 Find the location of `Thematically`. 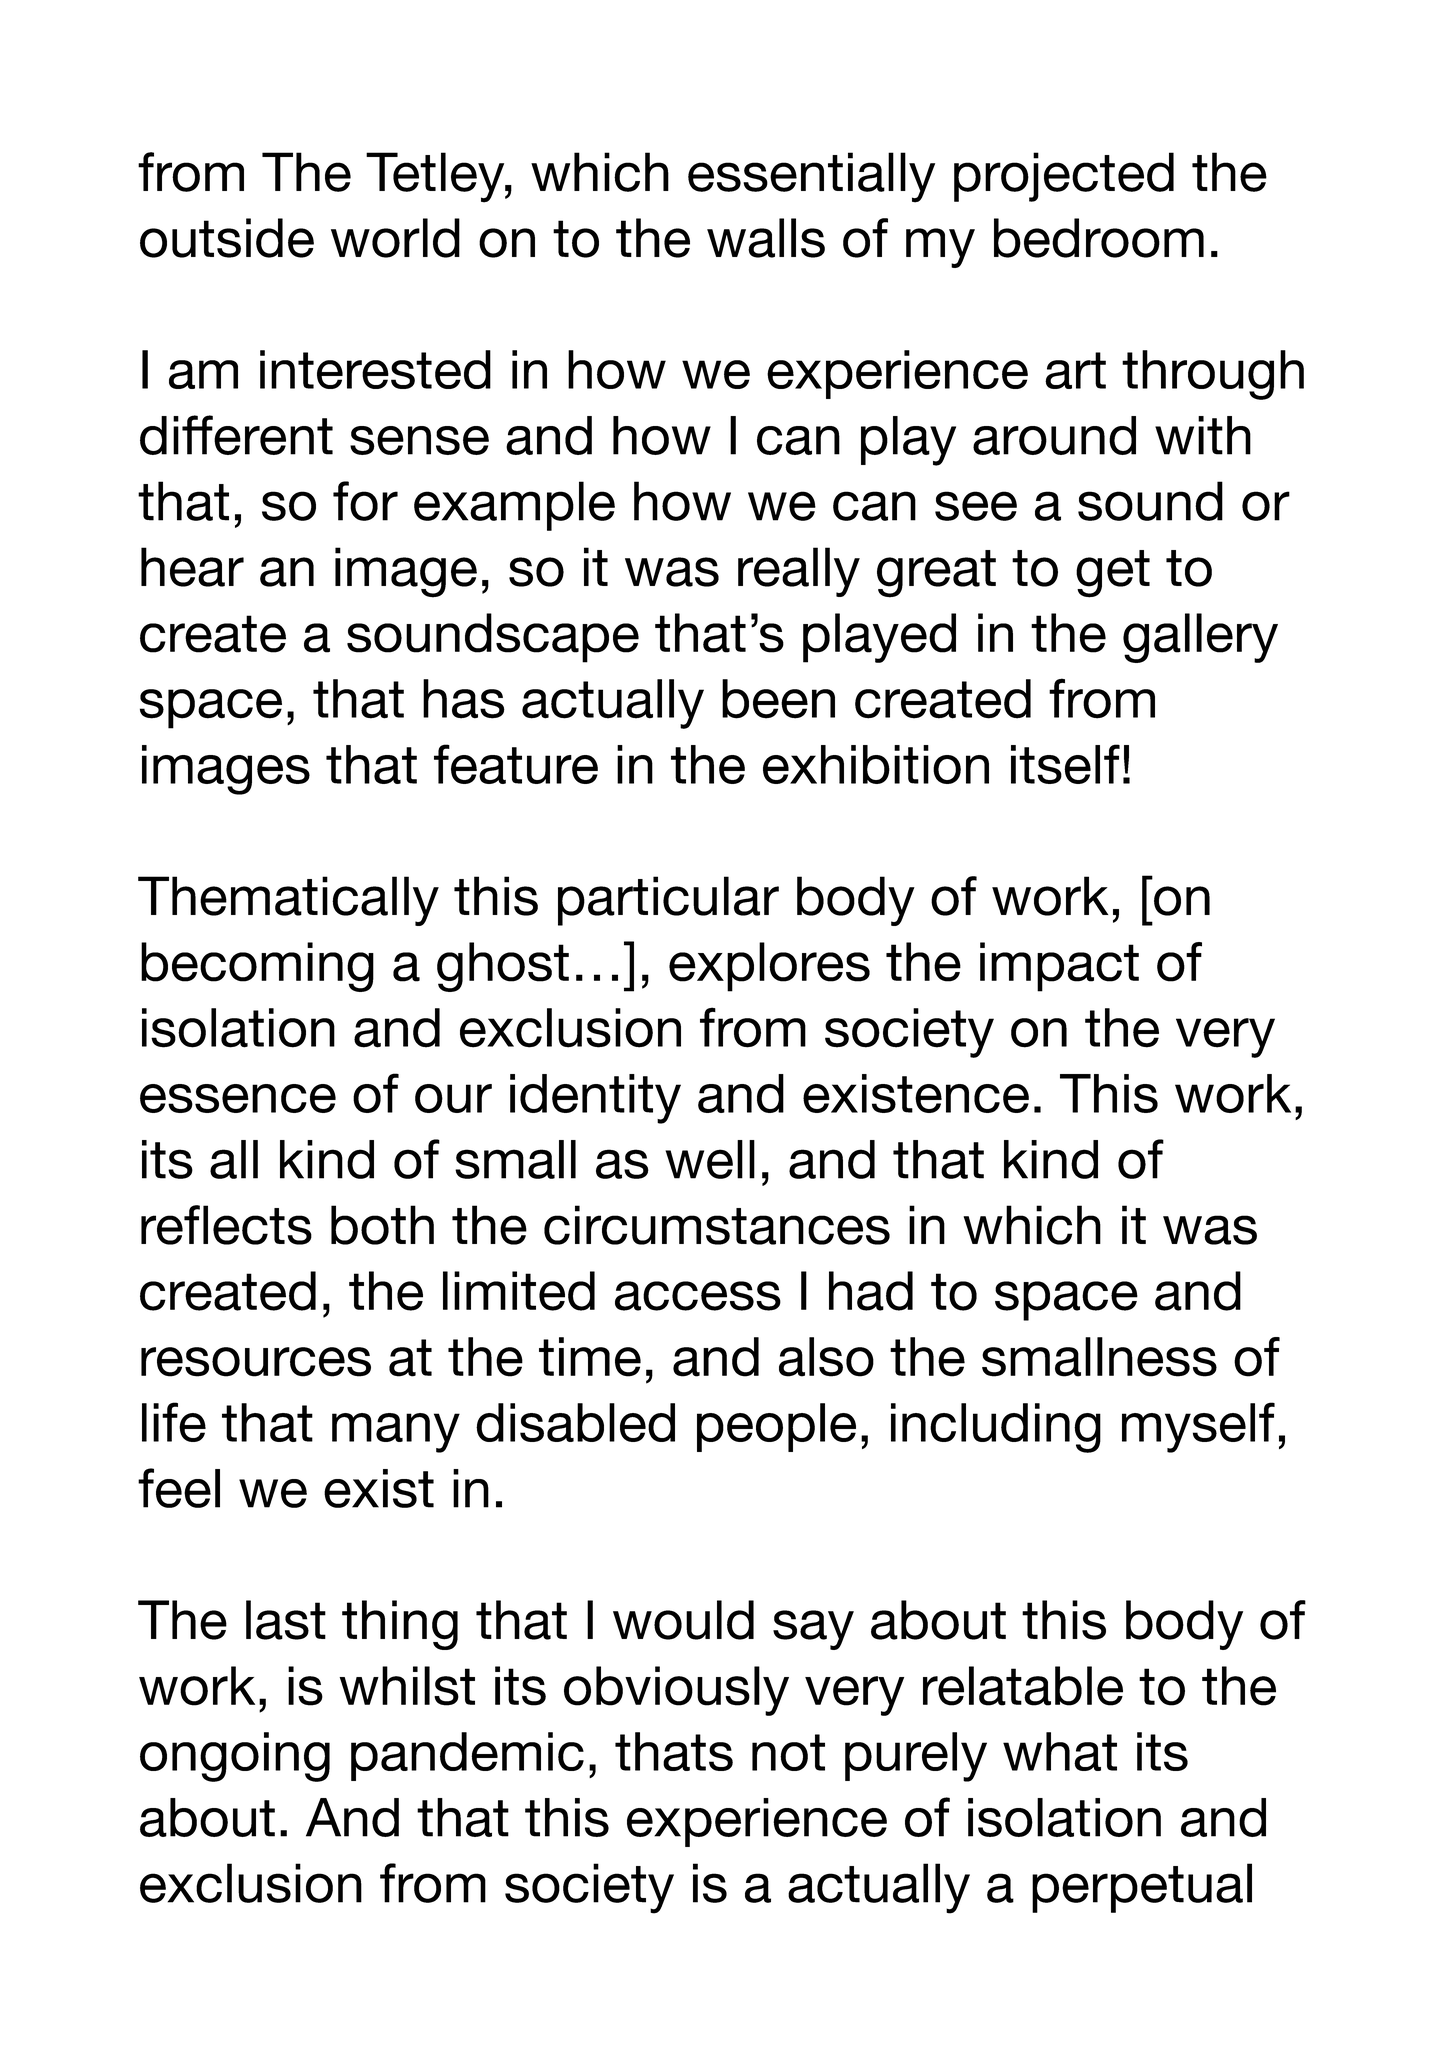

Thematically is located at coordinates (288, 901).
